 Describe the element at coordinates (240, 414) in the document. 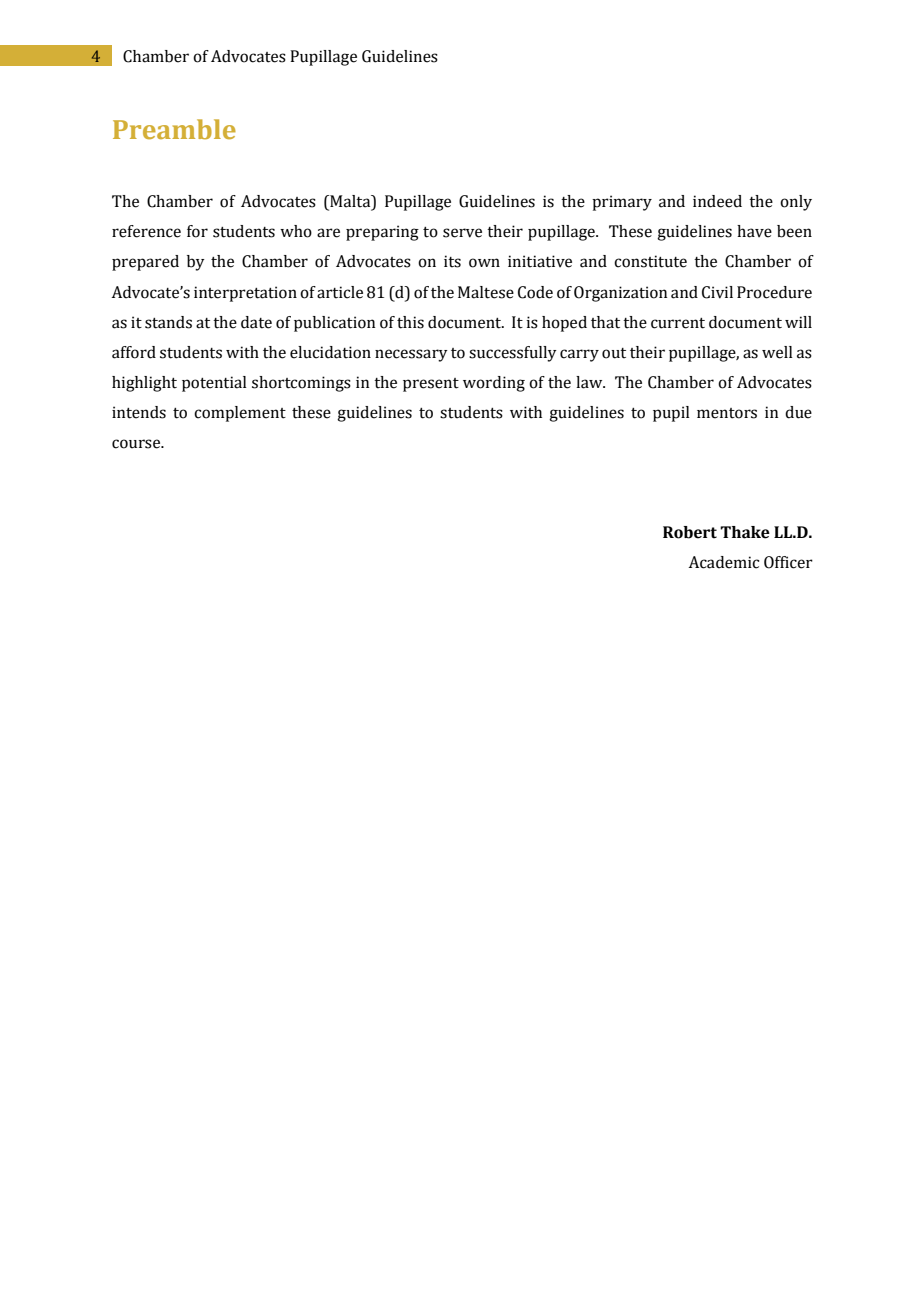

I see `complement` at that location.
